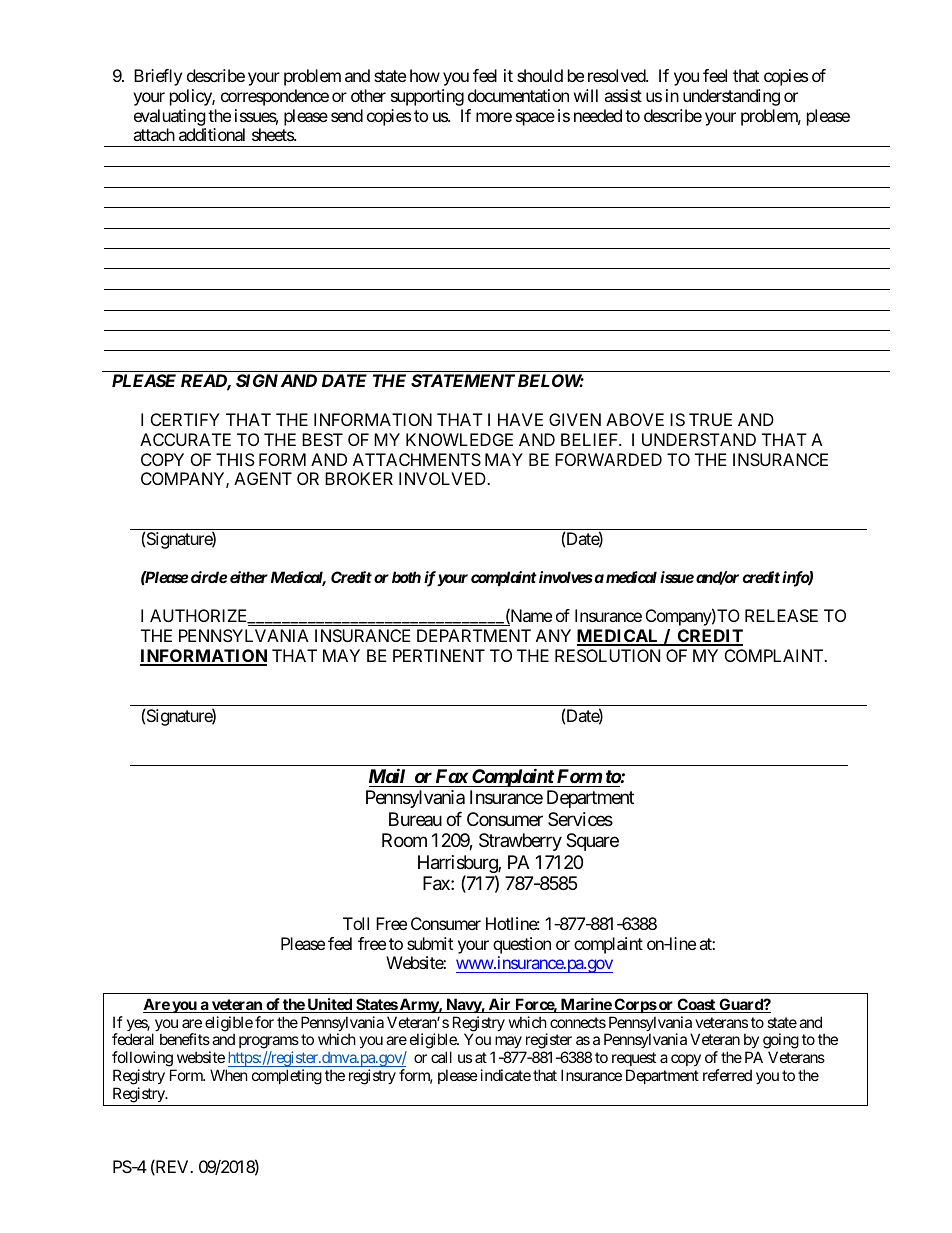  What do you see at coordinates (439, 655) in the screenshot?
I see `PERTINENT` at bounding box center [439, 655].
